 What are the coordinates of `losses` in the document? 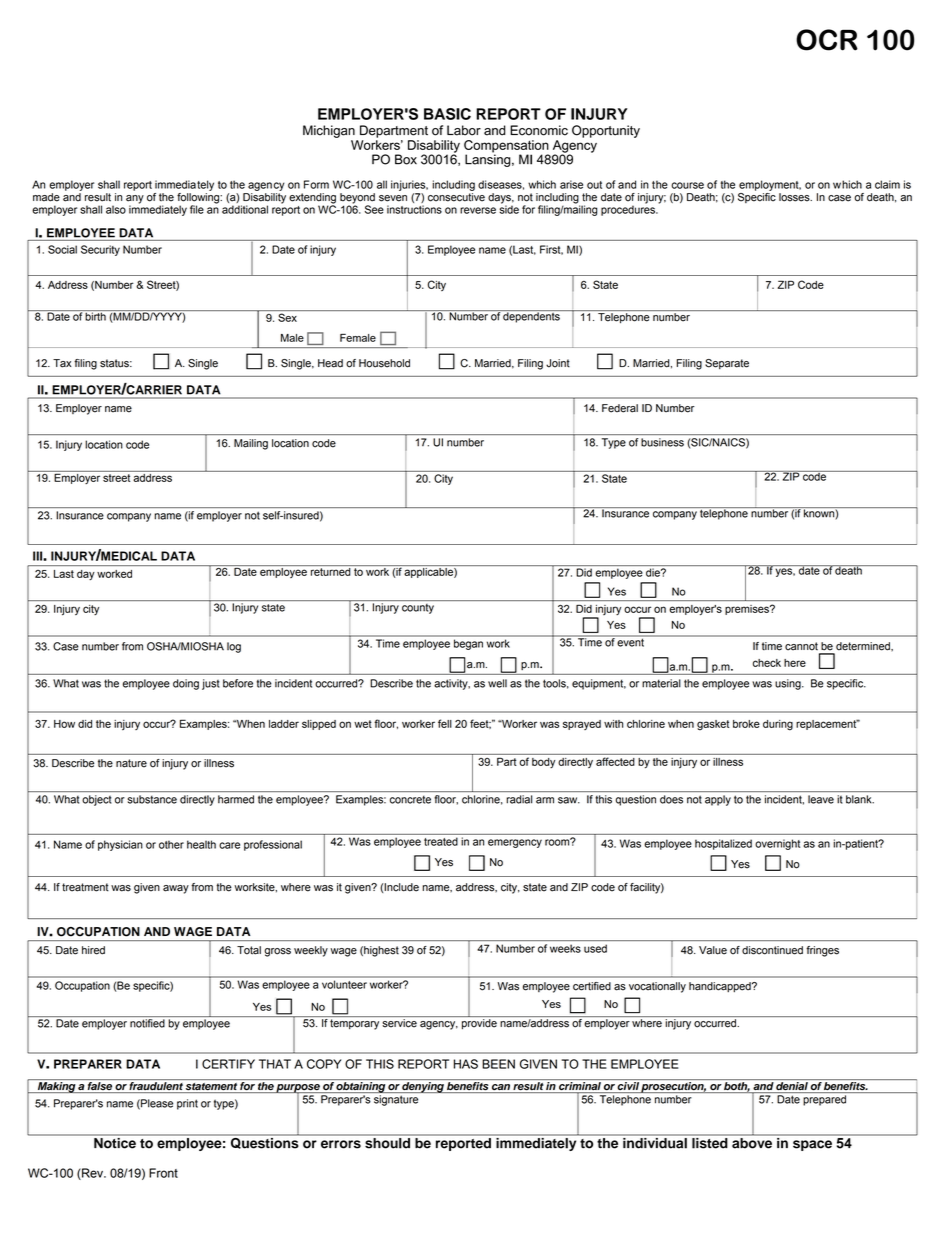 It's located at (795, 197).
